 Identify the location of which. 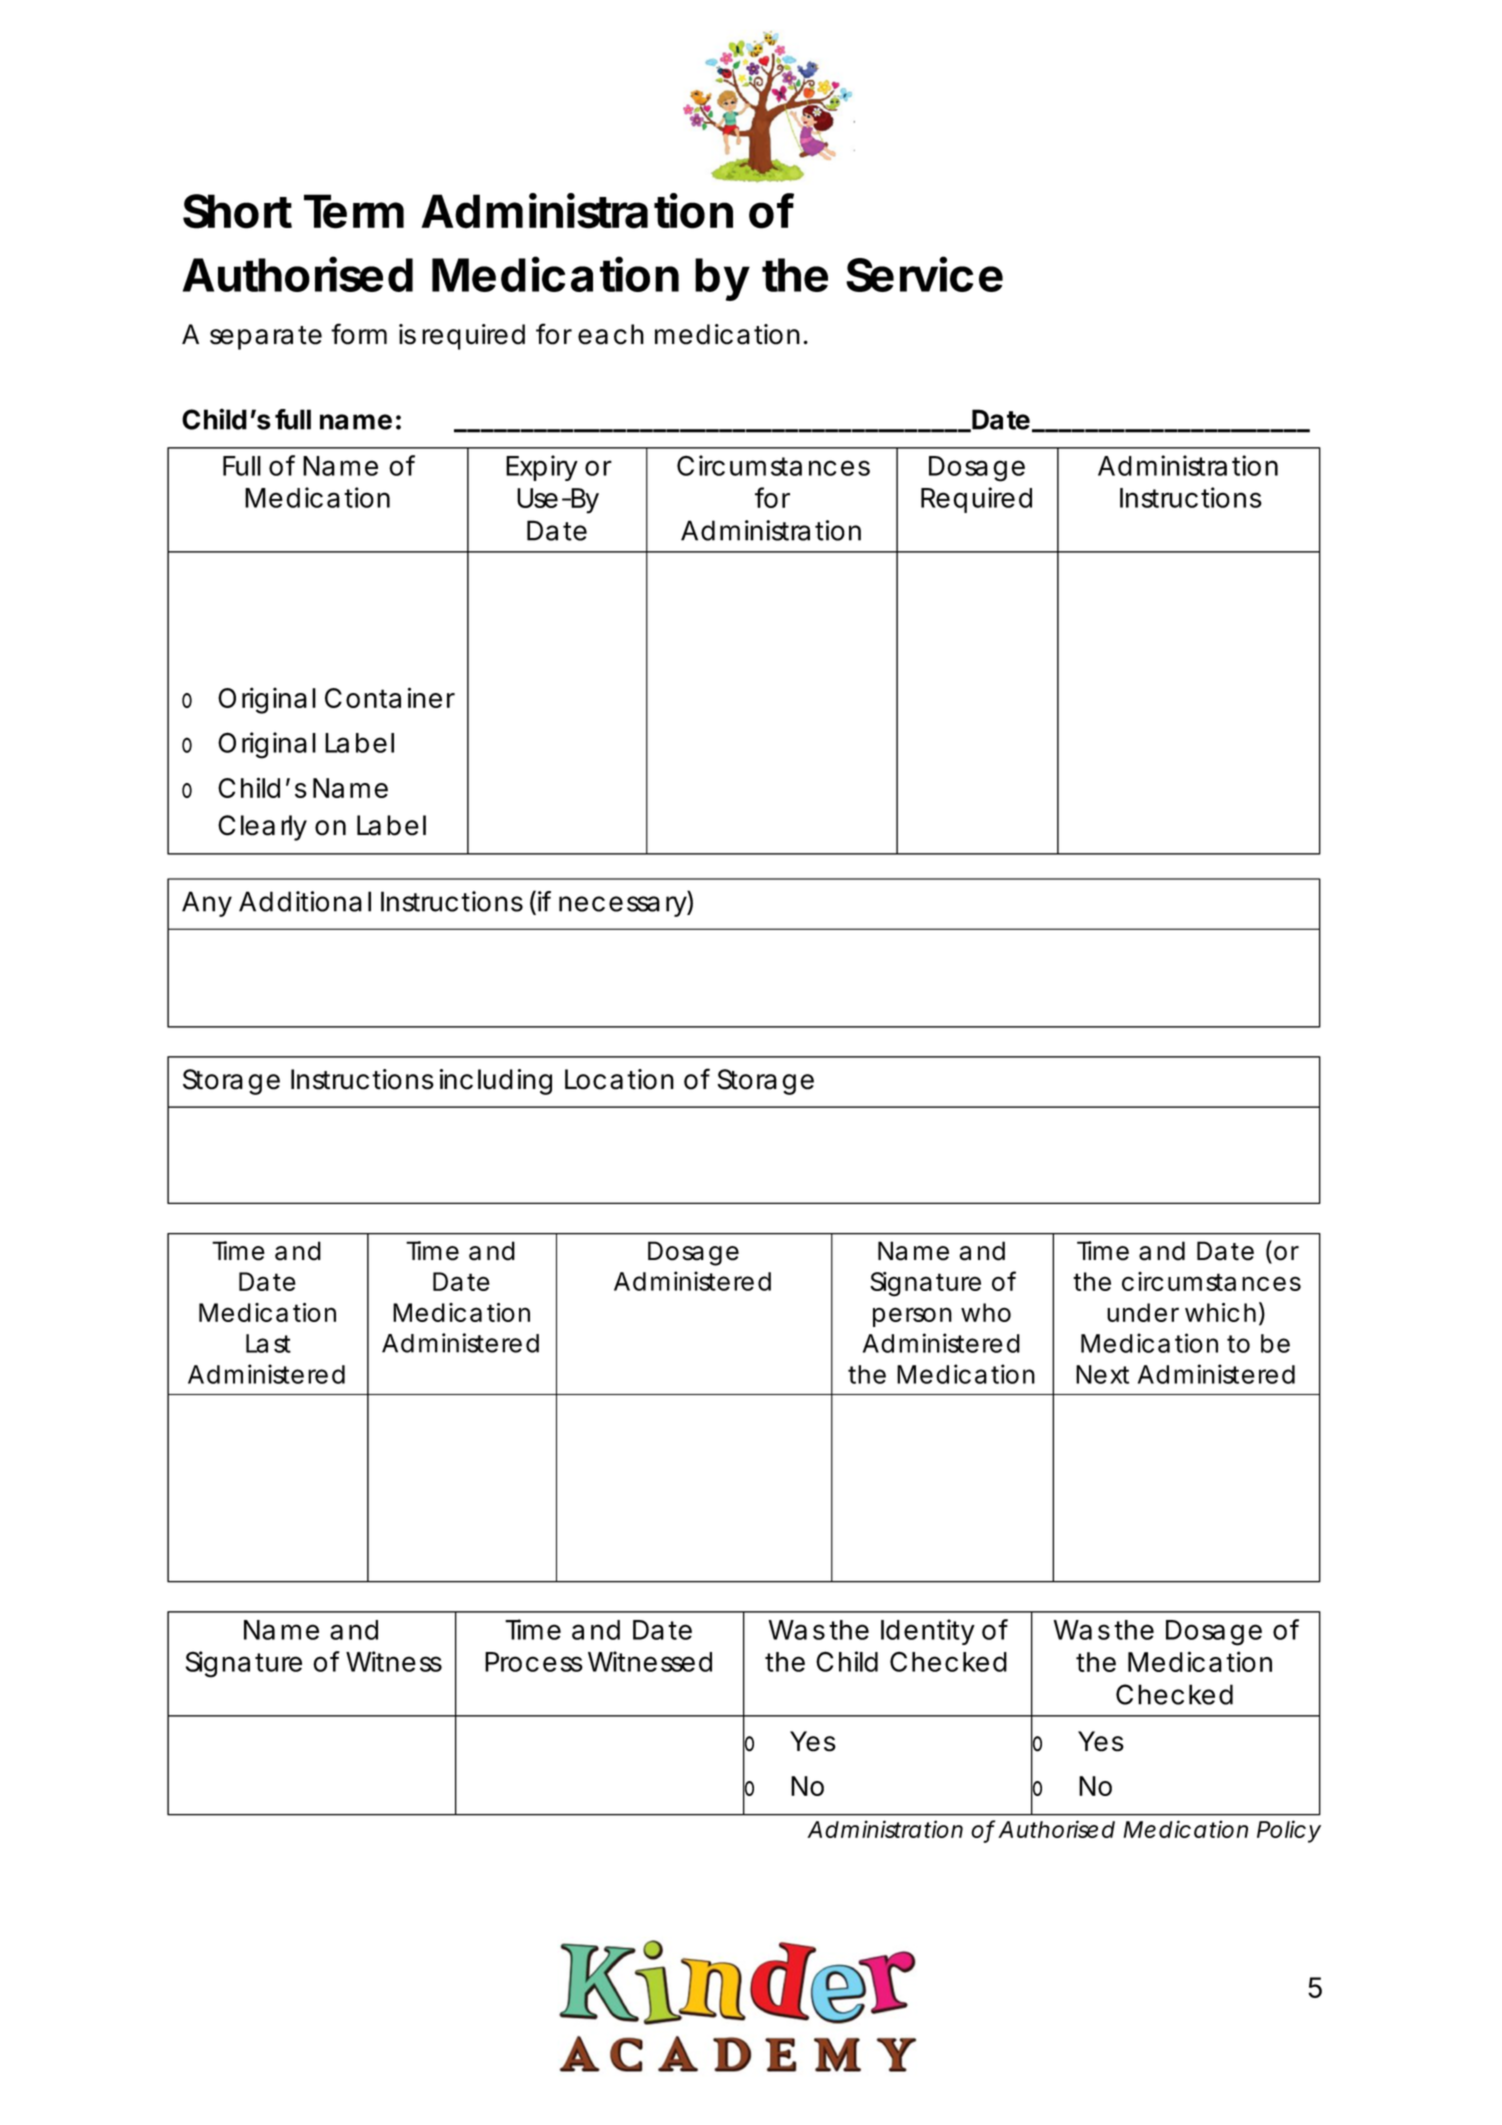
(1220, 1312).
